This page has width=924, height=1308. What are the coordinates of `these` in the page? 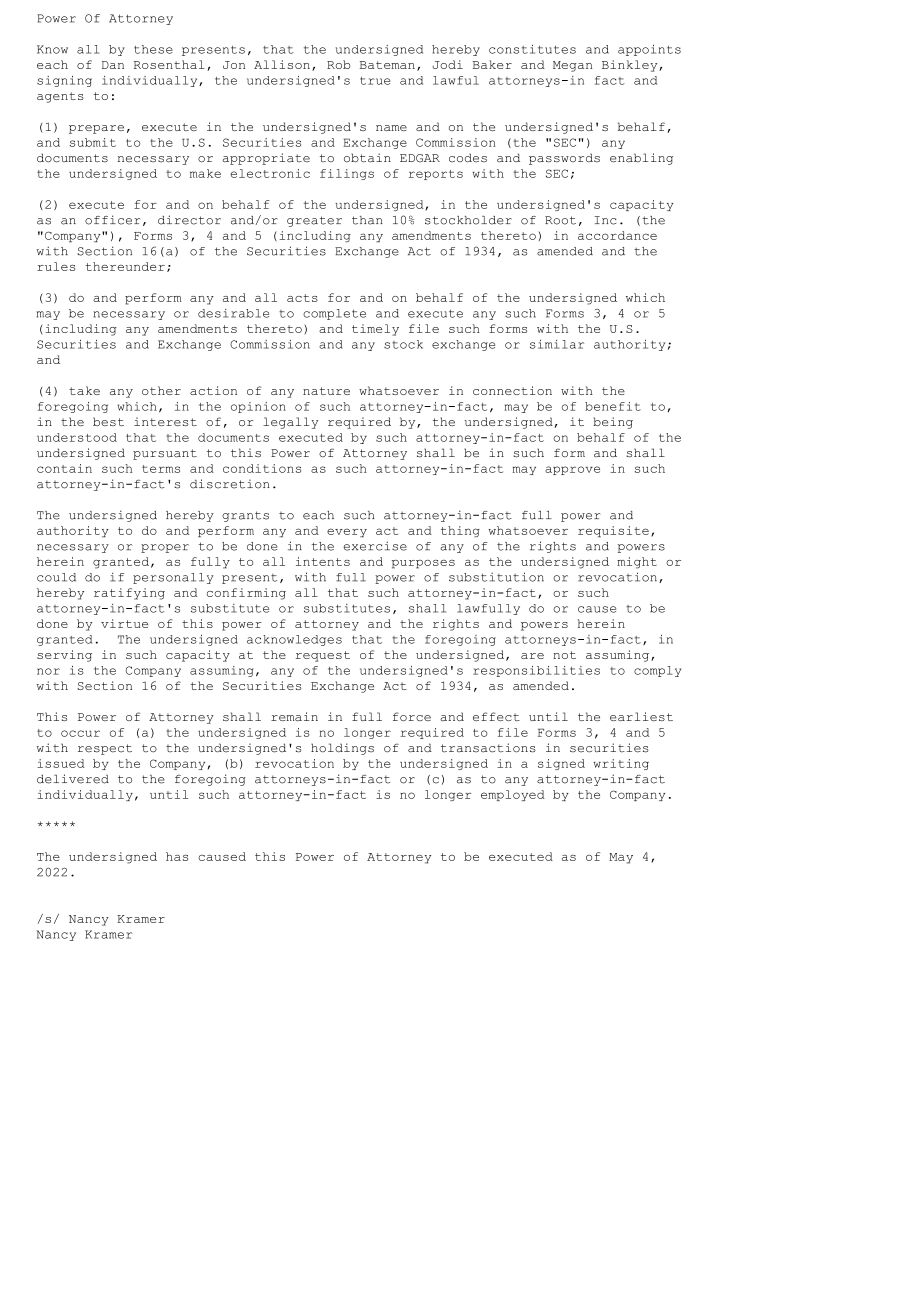 It's located at (153, 49).
